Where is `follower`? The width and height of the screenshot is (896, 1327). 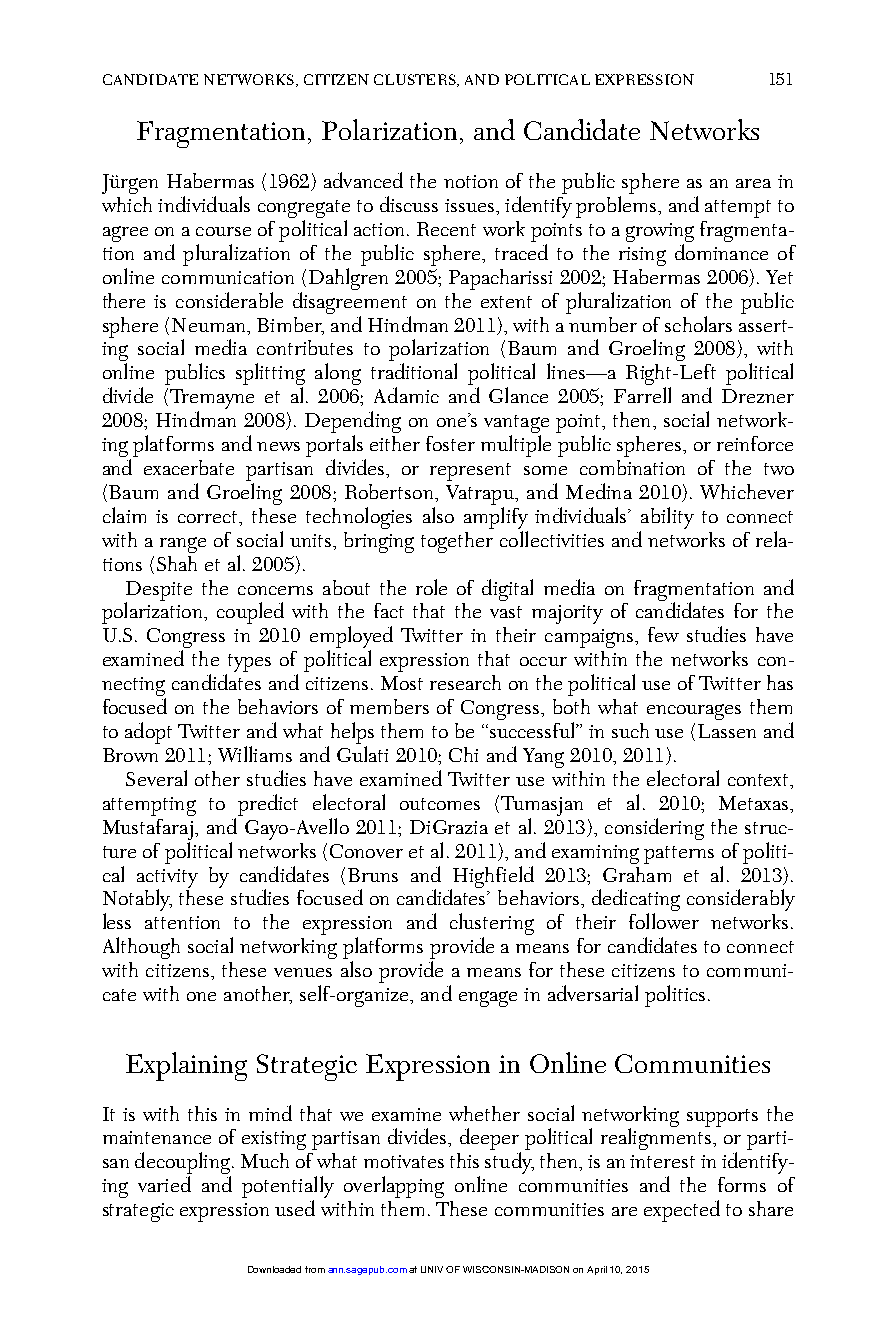 follower is located at coordinates (664, 921).
